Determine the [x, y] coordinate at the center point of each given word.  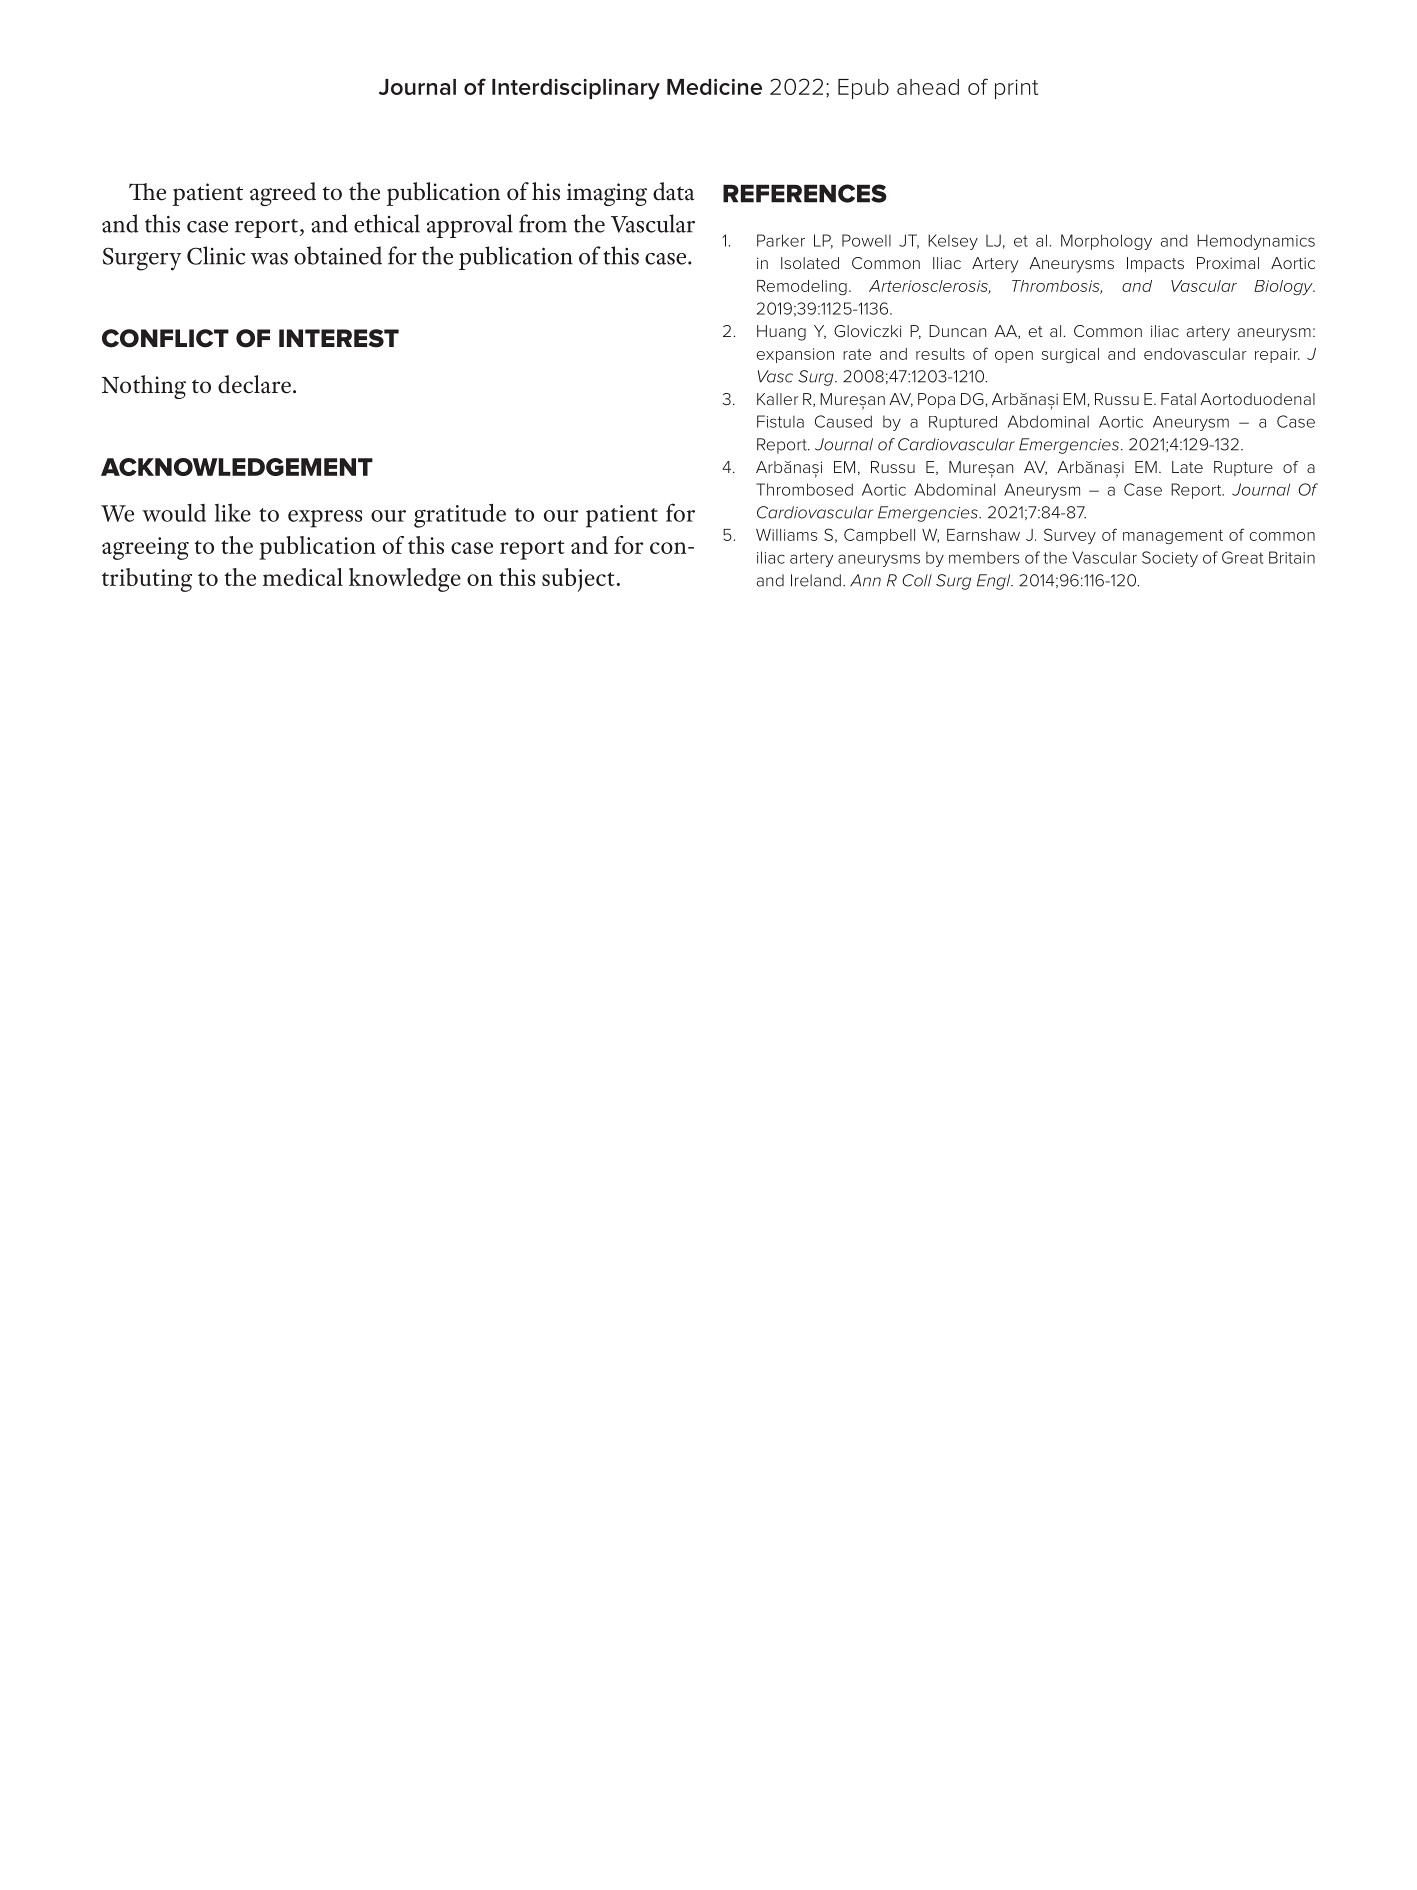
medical [303, 577]
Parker [781, 240]
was [269, 259]
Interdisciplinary [576, 89]
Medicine [714, 87]
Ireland [816, 580]
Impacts [1155, 265]
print [1016, 89]
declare [254, 384]
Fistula [780, 421]
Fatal [1178, 399]
